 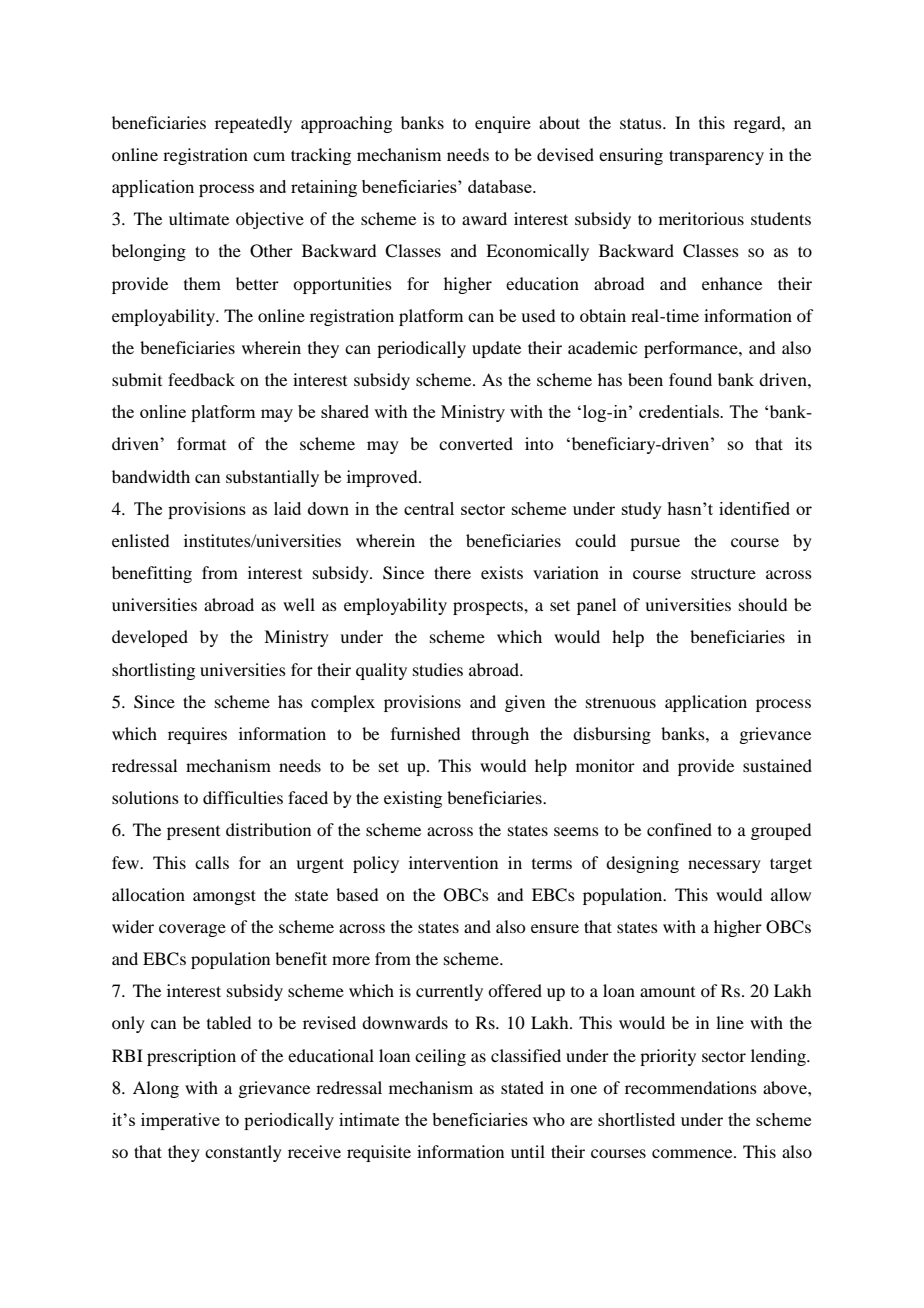 What do you see at coordinates (253, 124) in the image?
I see `repeatedly` at bounding box center [253, 124].
